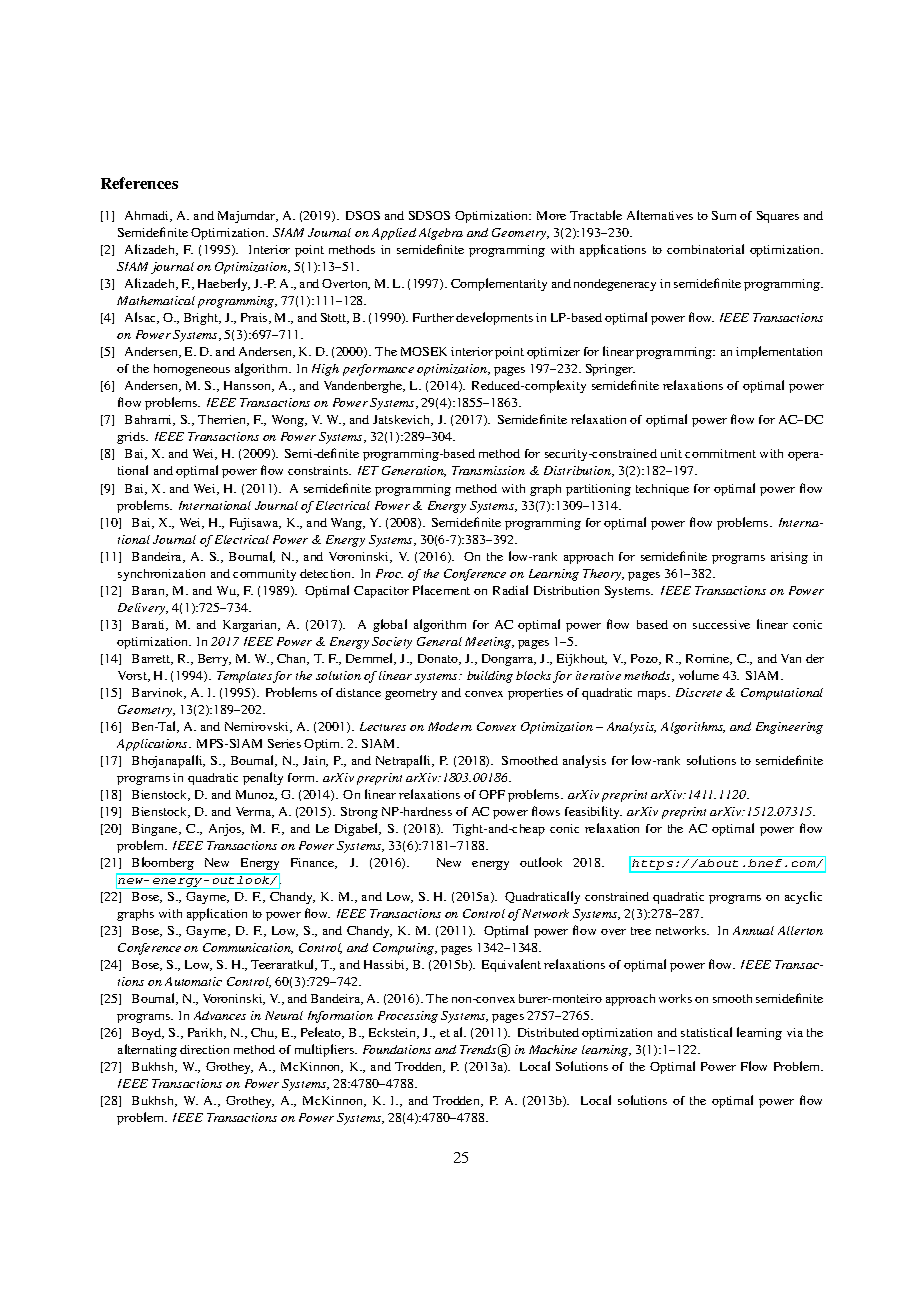 Image resolution: width=924 pixels, height=1308 pixels. What do you see at coordinates (706, 1032) in the image?
I see `statistical` at bounding box center [706, 1032].
